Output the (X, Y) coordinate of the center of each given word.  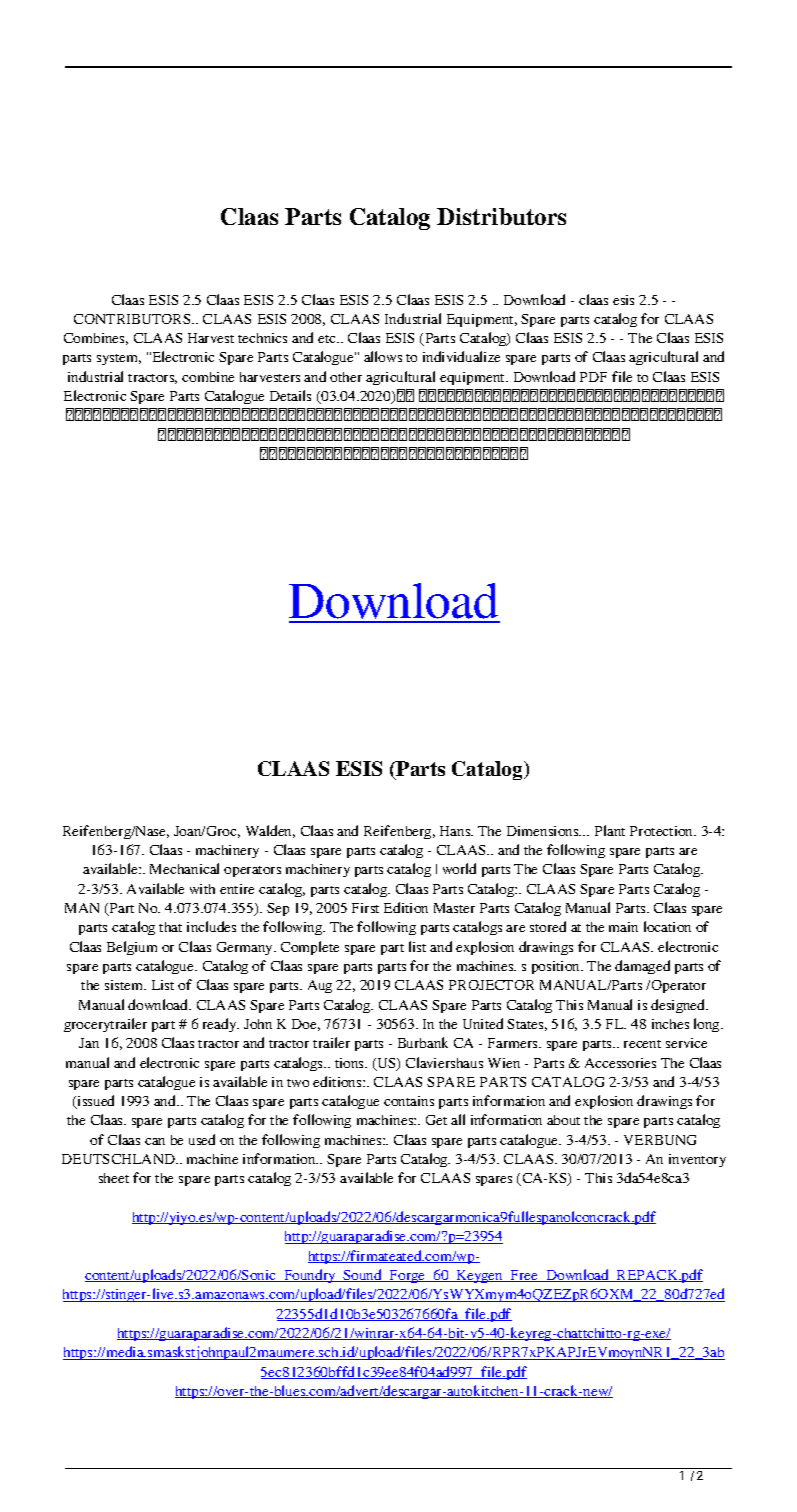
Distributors (501, 216)
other (346, 377)
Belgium (132, 948)
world (459, 868)
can (155, 1141)
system (119, 359)
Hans (456, 831)
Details (290, 395)
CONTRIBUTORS (133, 319)
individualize (461, 356)
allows (383, 356)
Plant (610, 830)
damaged (642, 967)
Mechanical (184, 868)
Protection (663, 831)
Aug (320, 986)
